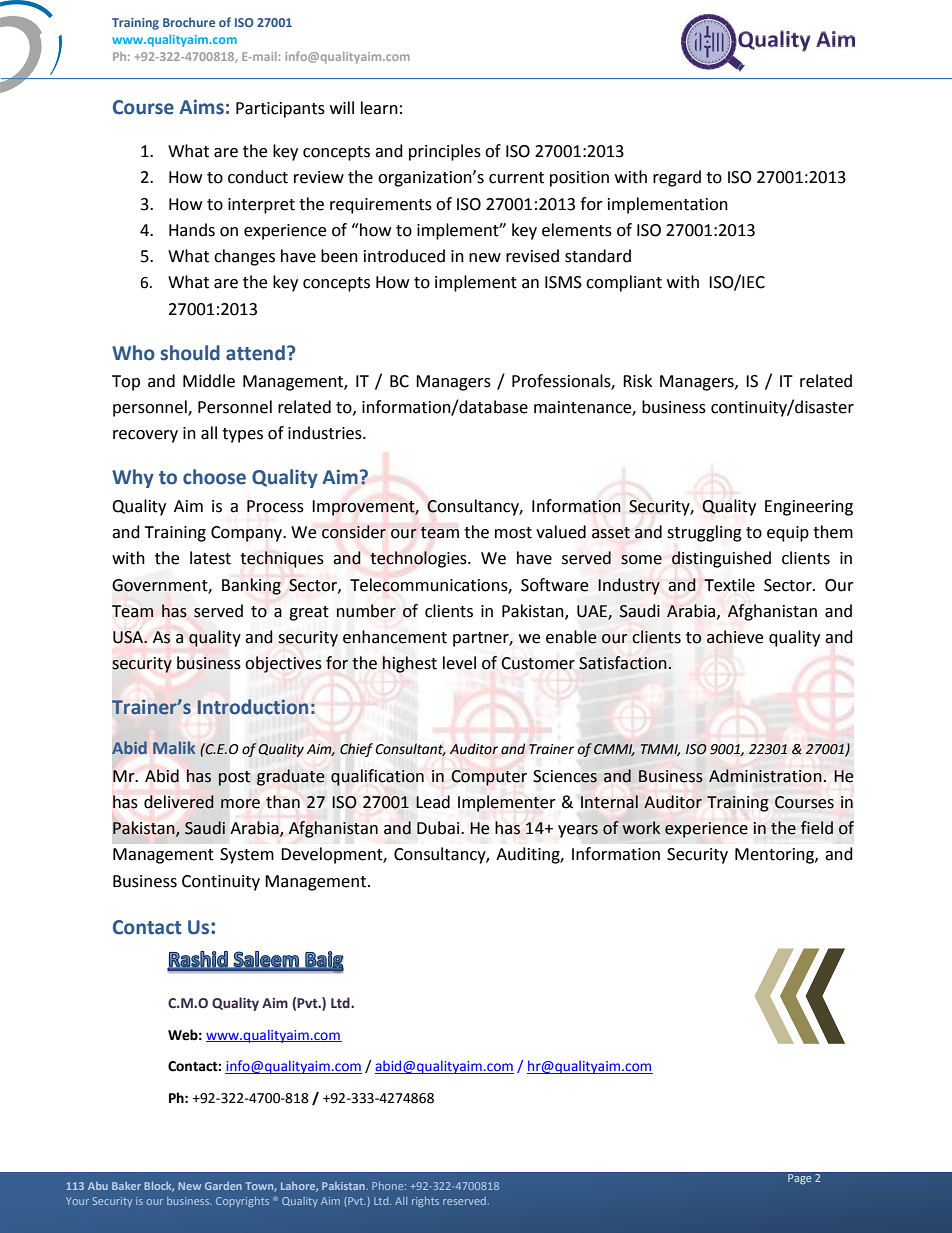  What do you see at coordinates (129, 637) in the page?
I see `USA` at bounding box center [129, 637].
